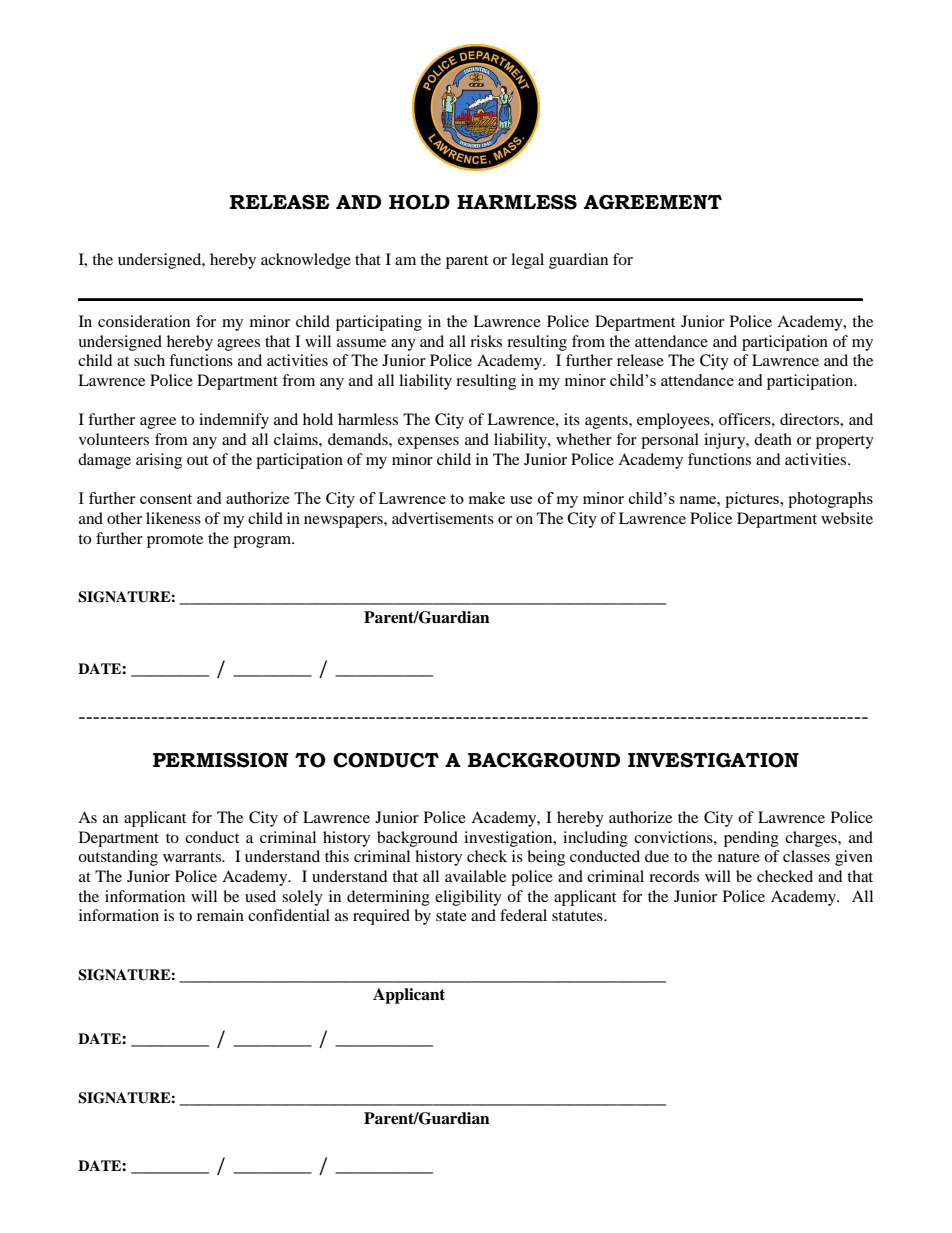 The width and height of the document is (952, 1233). What do you see at coordinates (220, 915) in the document?
I see `remain` at bounding box center [220, 915].
